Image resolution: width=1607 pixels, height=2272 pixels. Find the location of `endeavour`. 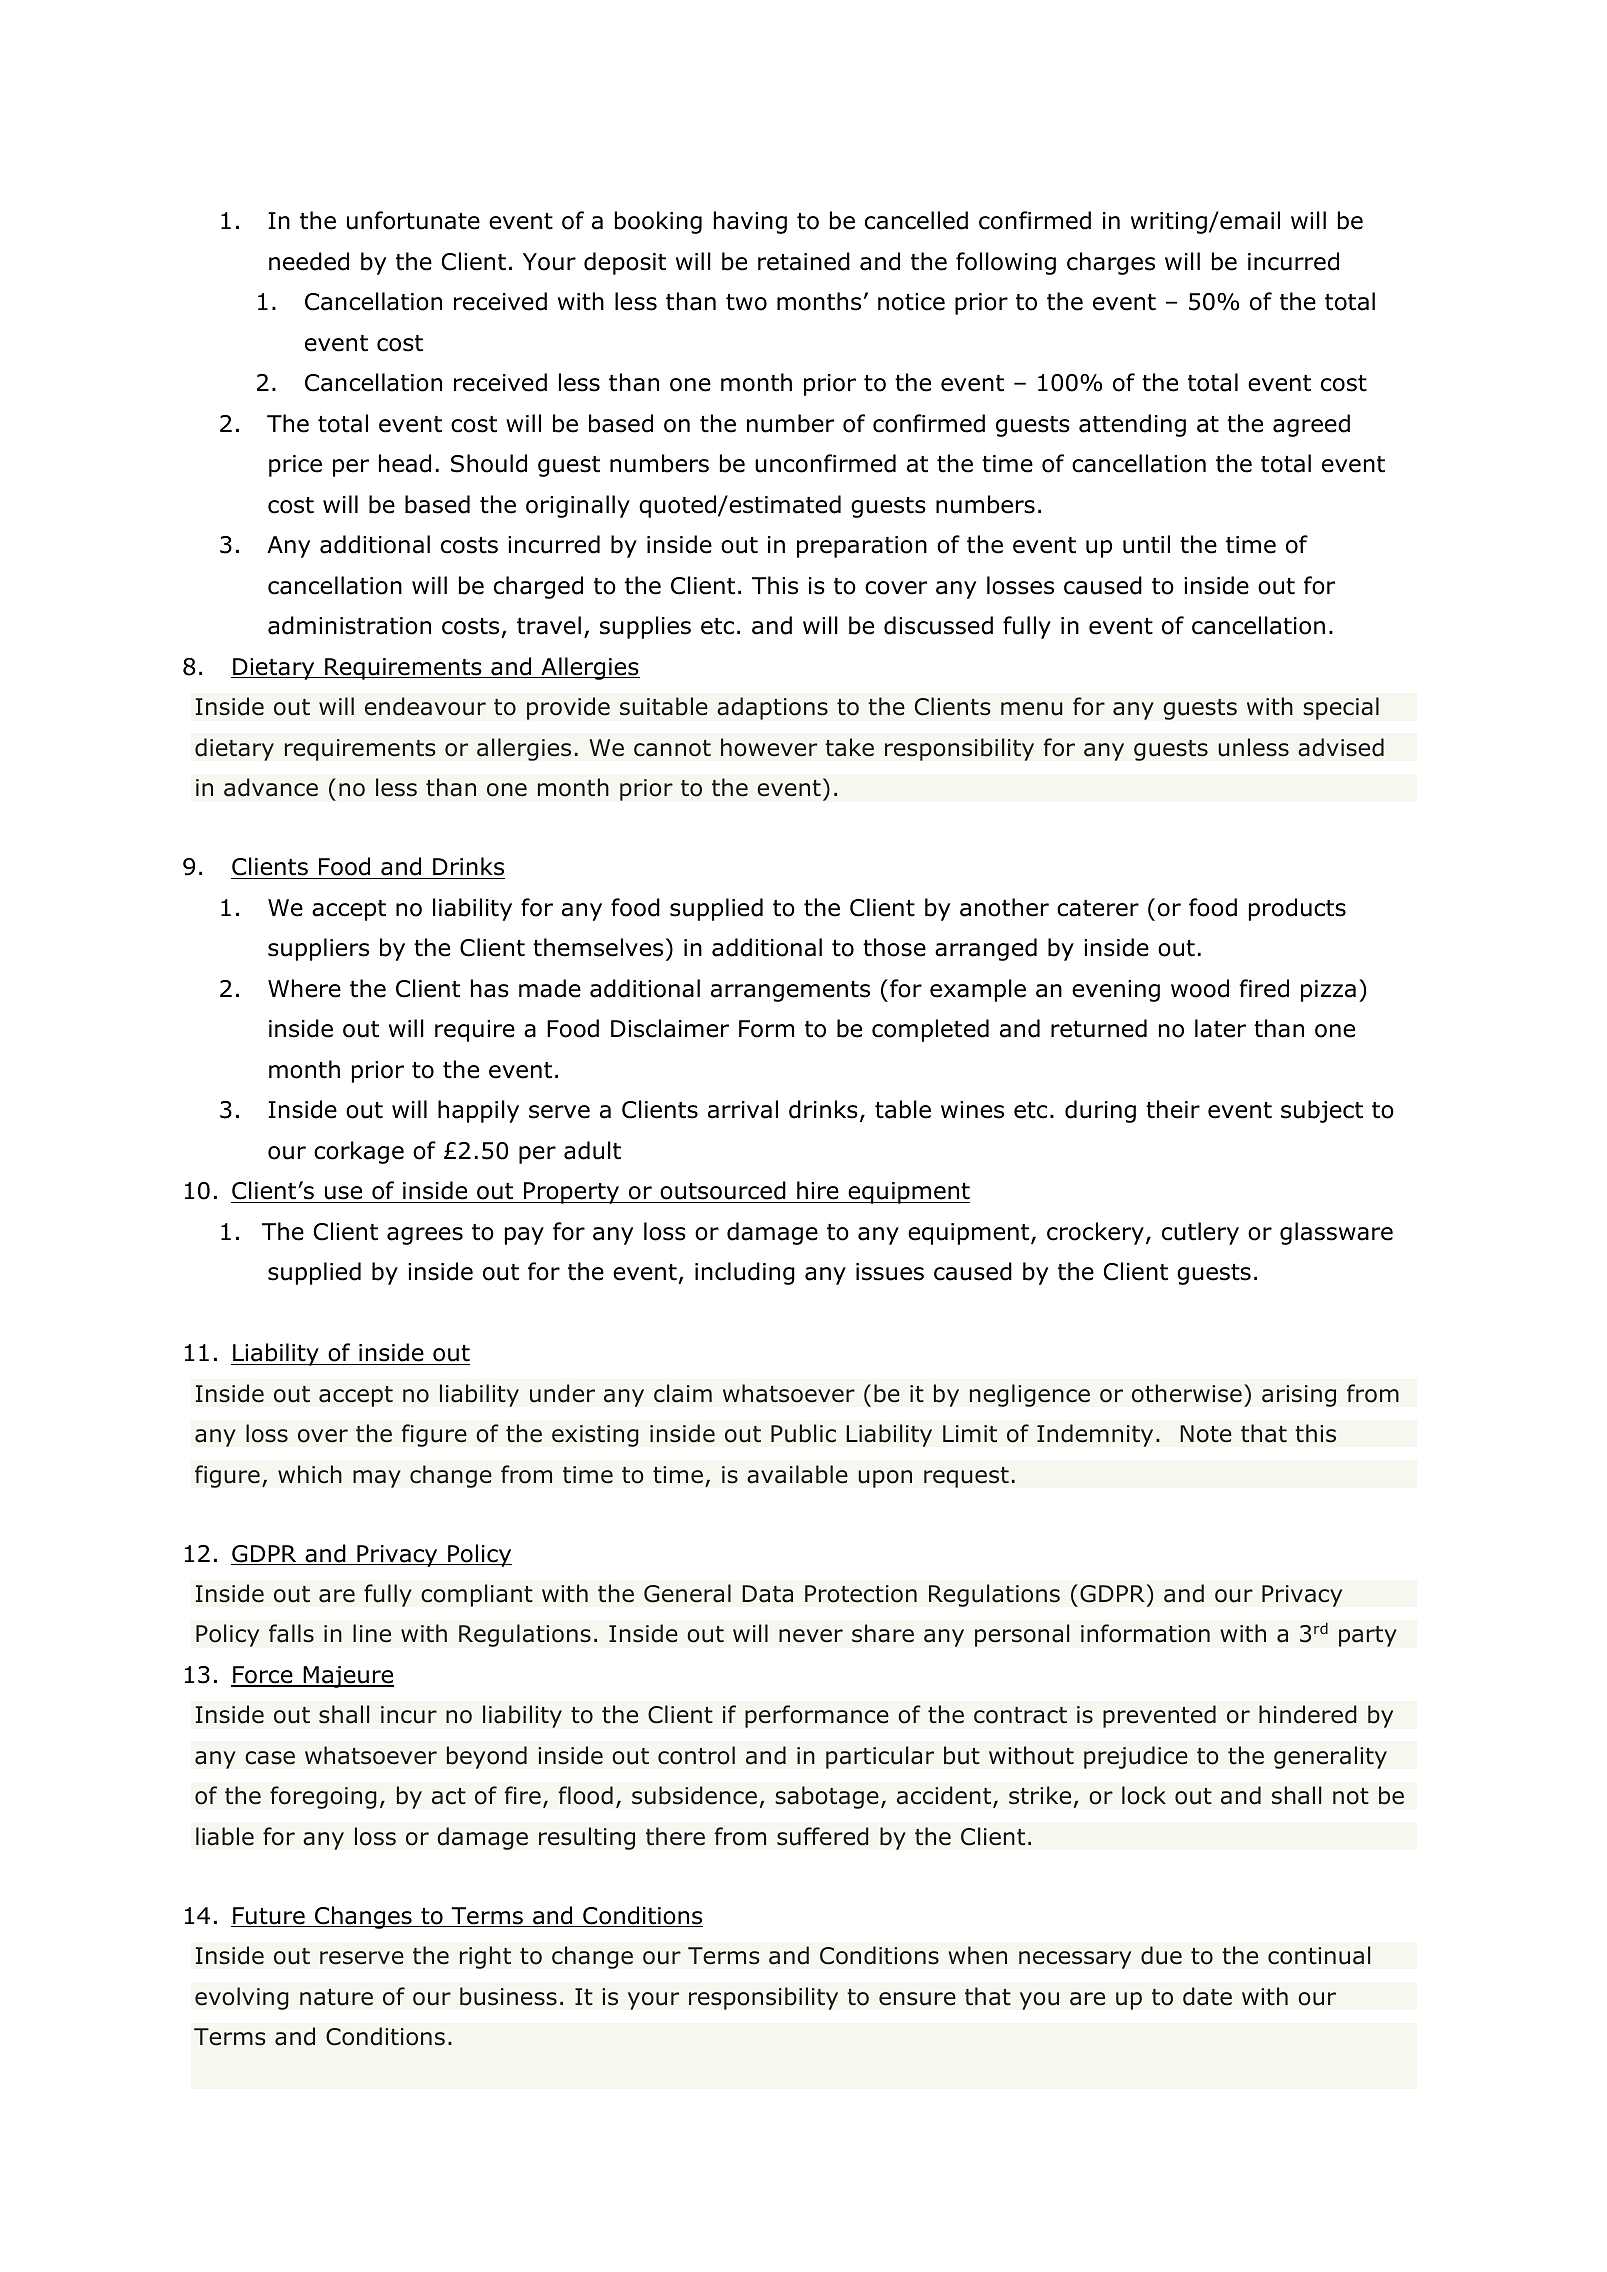

endeavour is located at coordinates (425, 706).
